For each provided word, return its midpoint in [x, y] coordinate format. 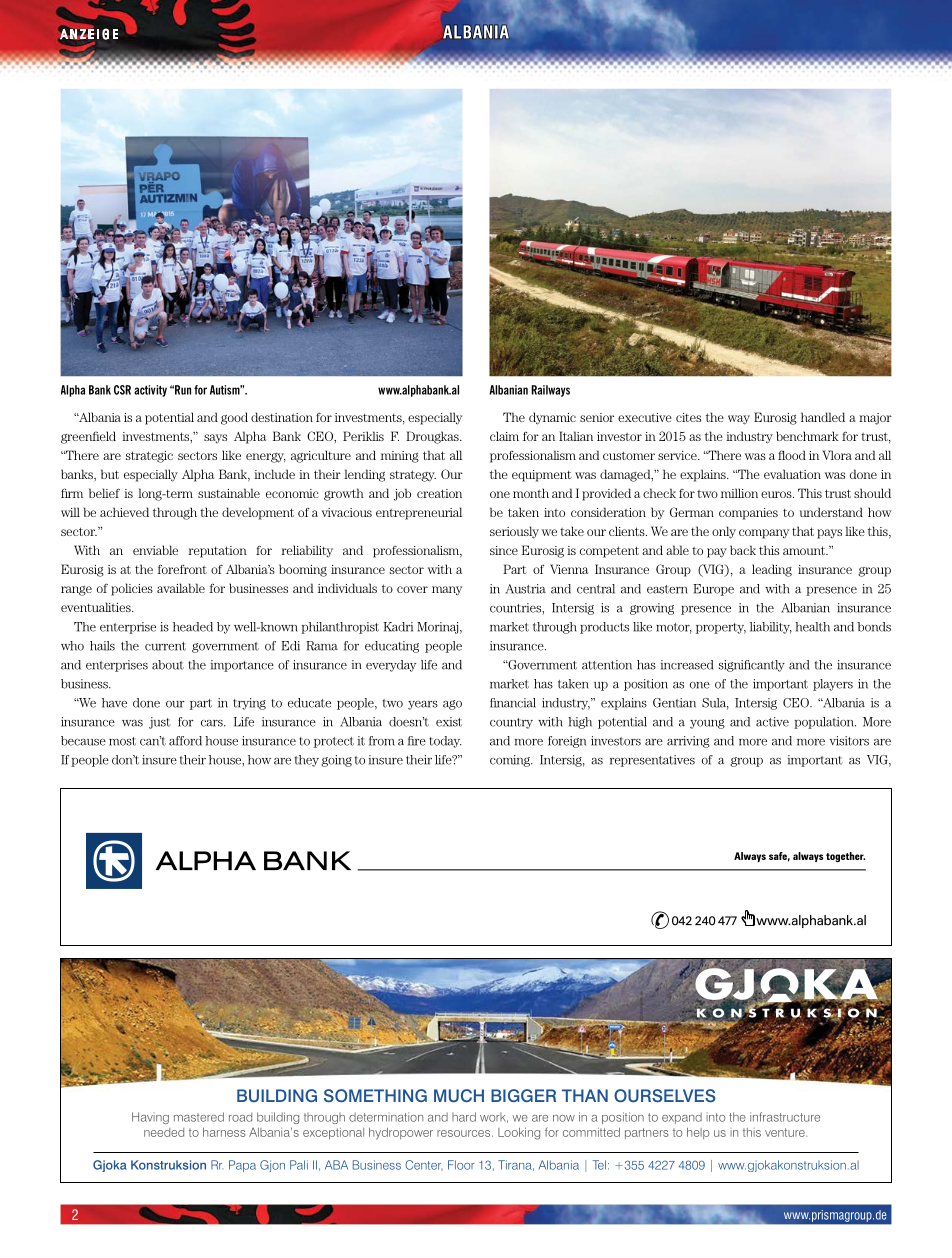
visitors [849, 741]
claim [504, 436]
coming [511, 761]
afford [185, 741]
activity [150, 391]
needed [164, 1132]
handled [823, 417]
